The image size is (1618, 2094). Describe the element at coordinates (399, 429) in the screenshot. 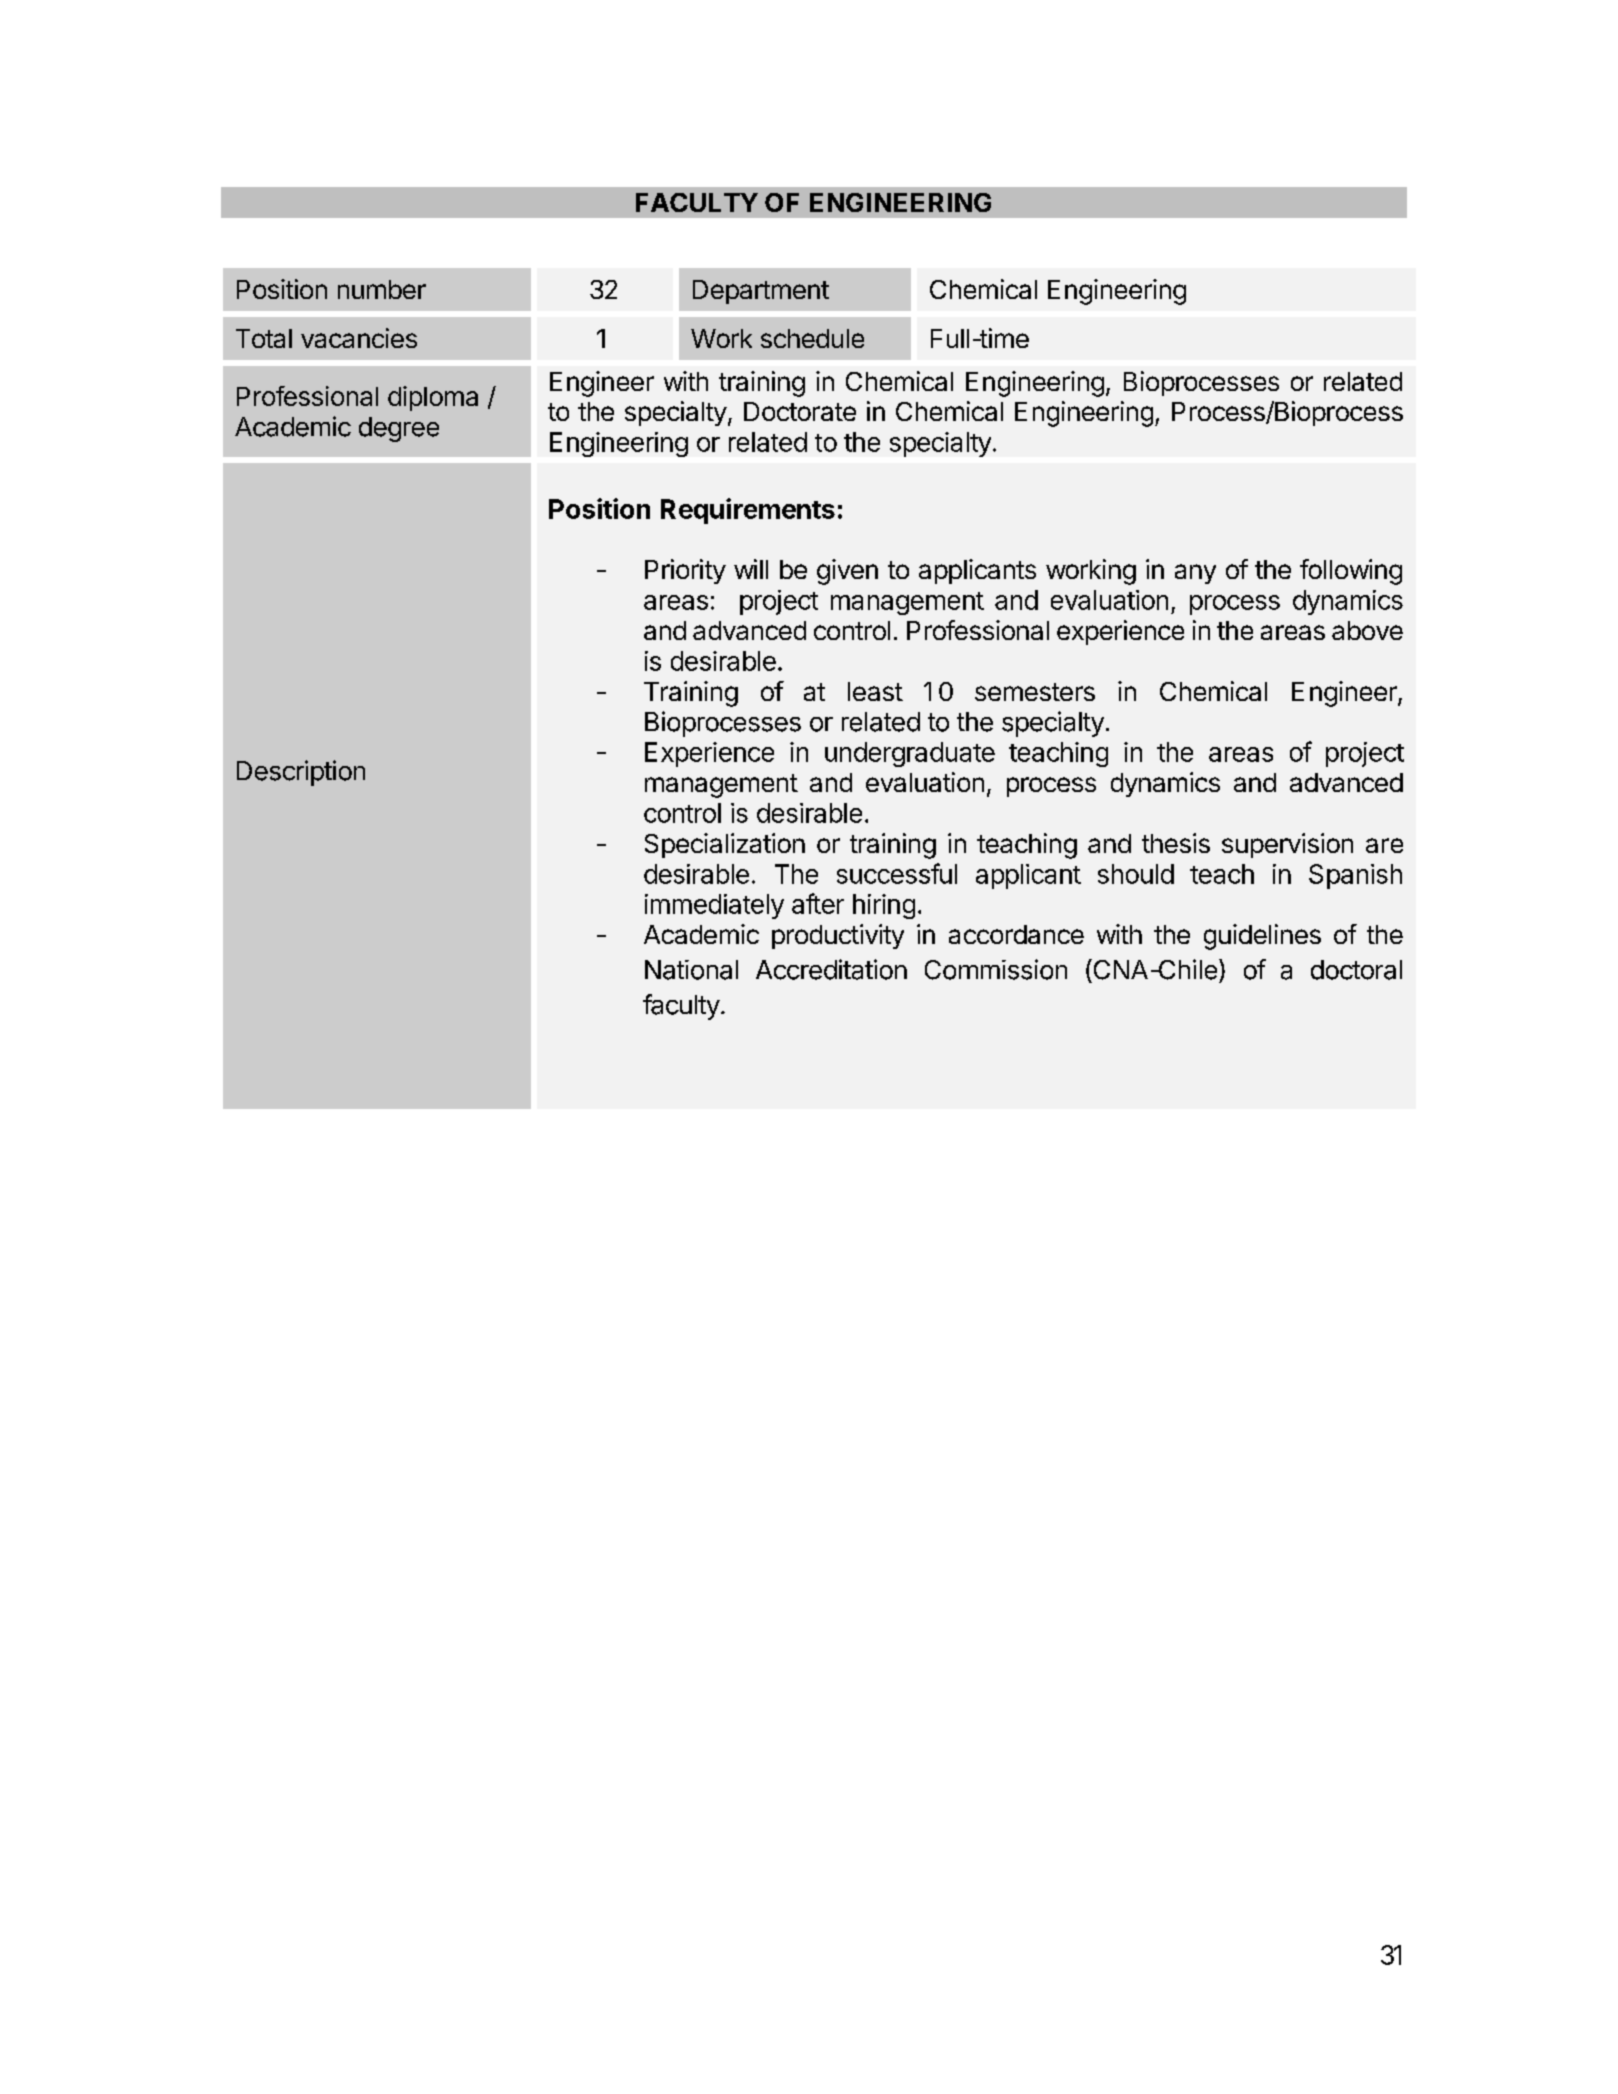

I see `degree` at that location.
